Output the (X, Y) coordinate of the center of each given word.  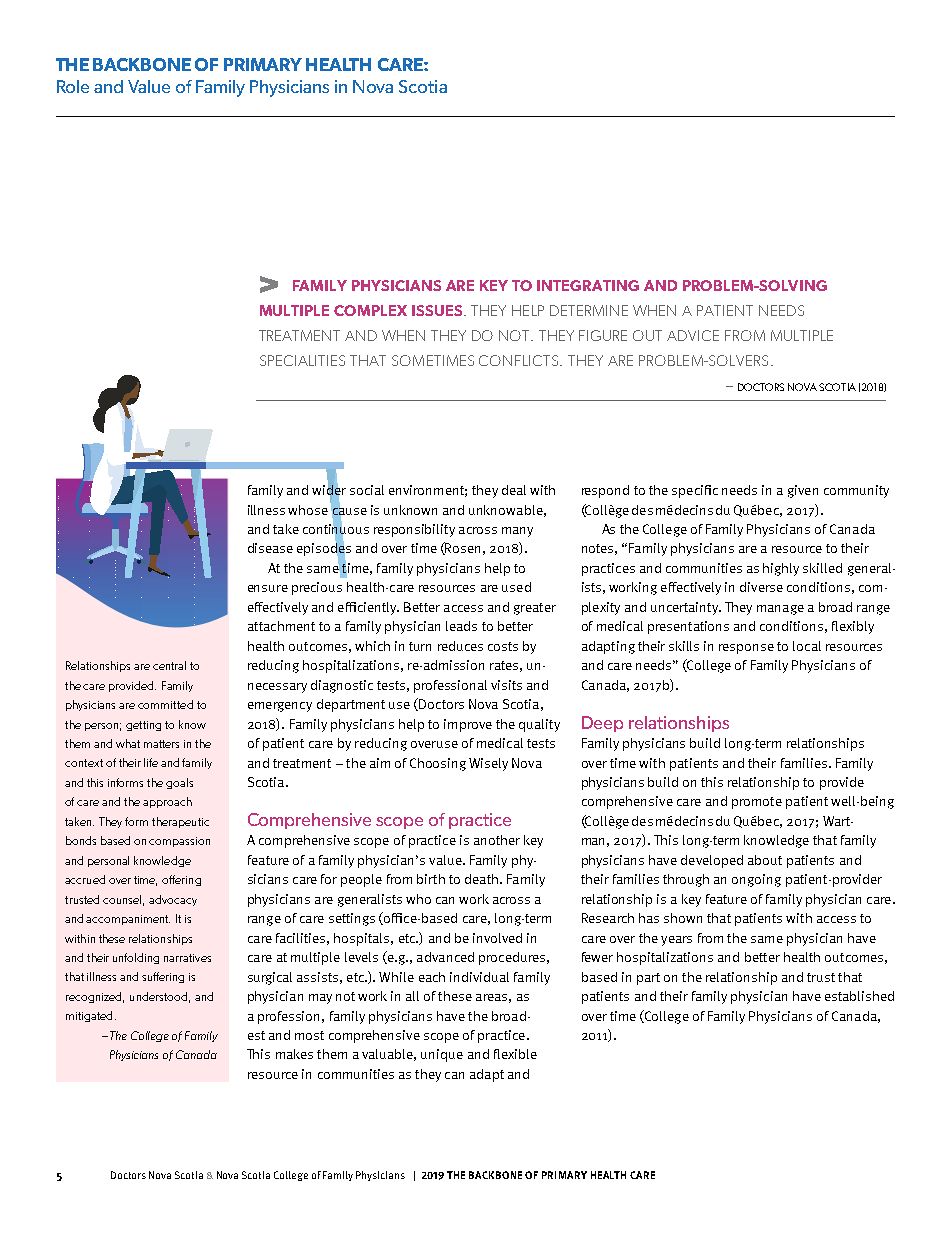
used (516, 587)
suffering (163, 977)
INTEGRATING (588, 285)
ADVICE (693, 335)
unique (442, 1055)
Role (73, 86)
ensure (268, 588)
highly (781, 569)
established (859, 996)
